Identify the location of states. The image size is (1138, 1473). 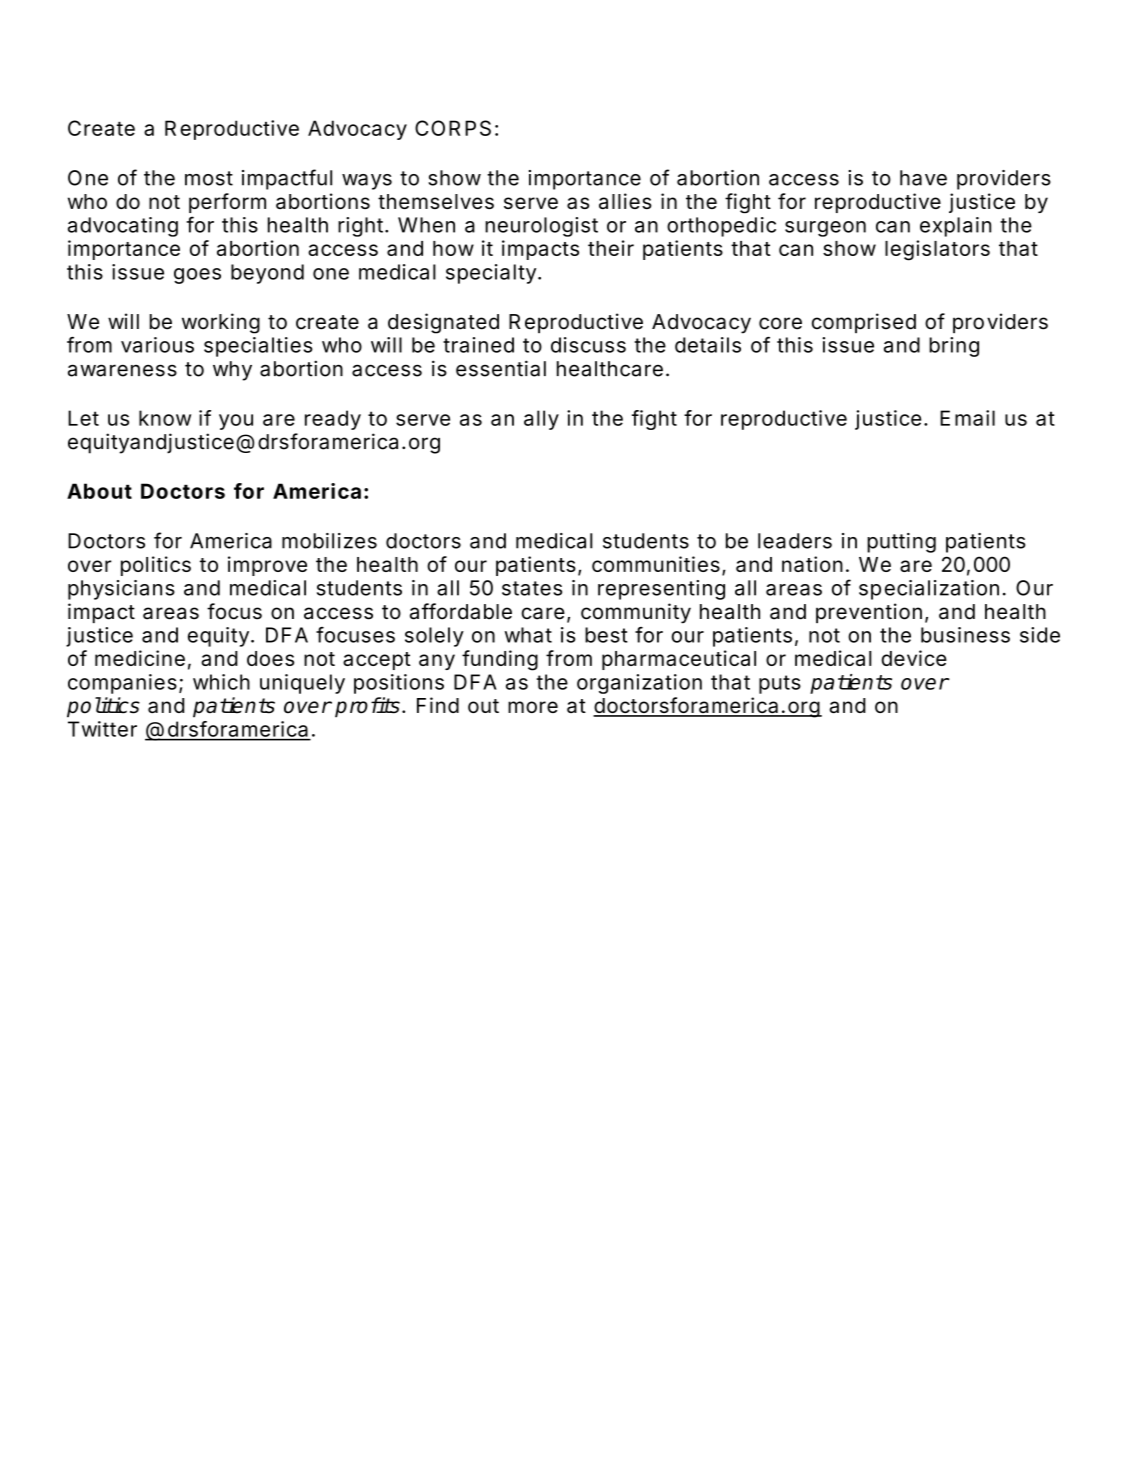
(532, 588).
